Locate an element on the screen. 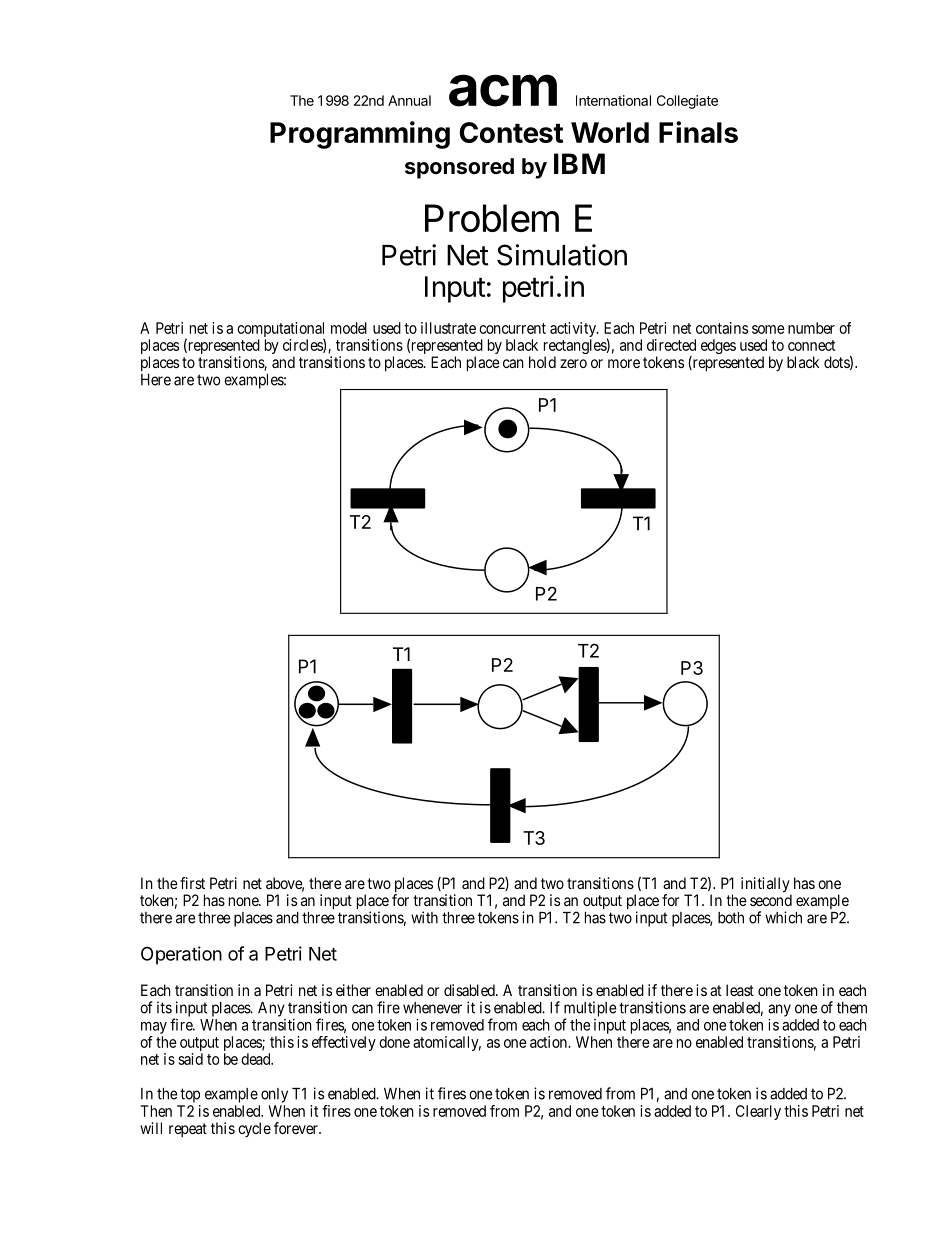 This screenshot has height=1233, width=952. Finals is located at coordinates (698, 132).
